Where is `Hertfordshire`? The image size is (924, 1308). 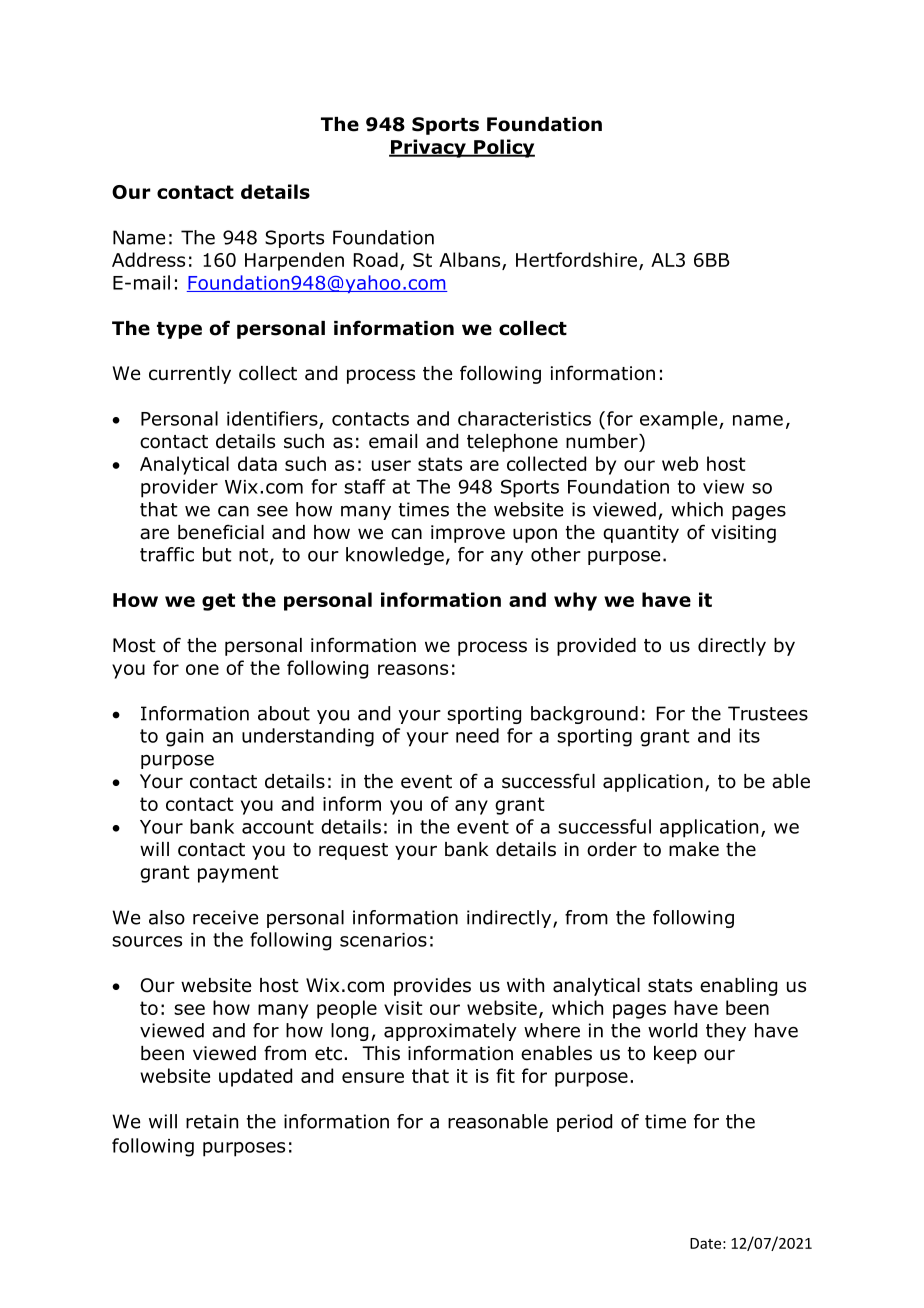
Hertfordshire is located at coordinates (576, 259).
